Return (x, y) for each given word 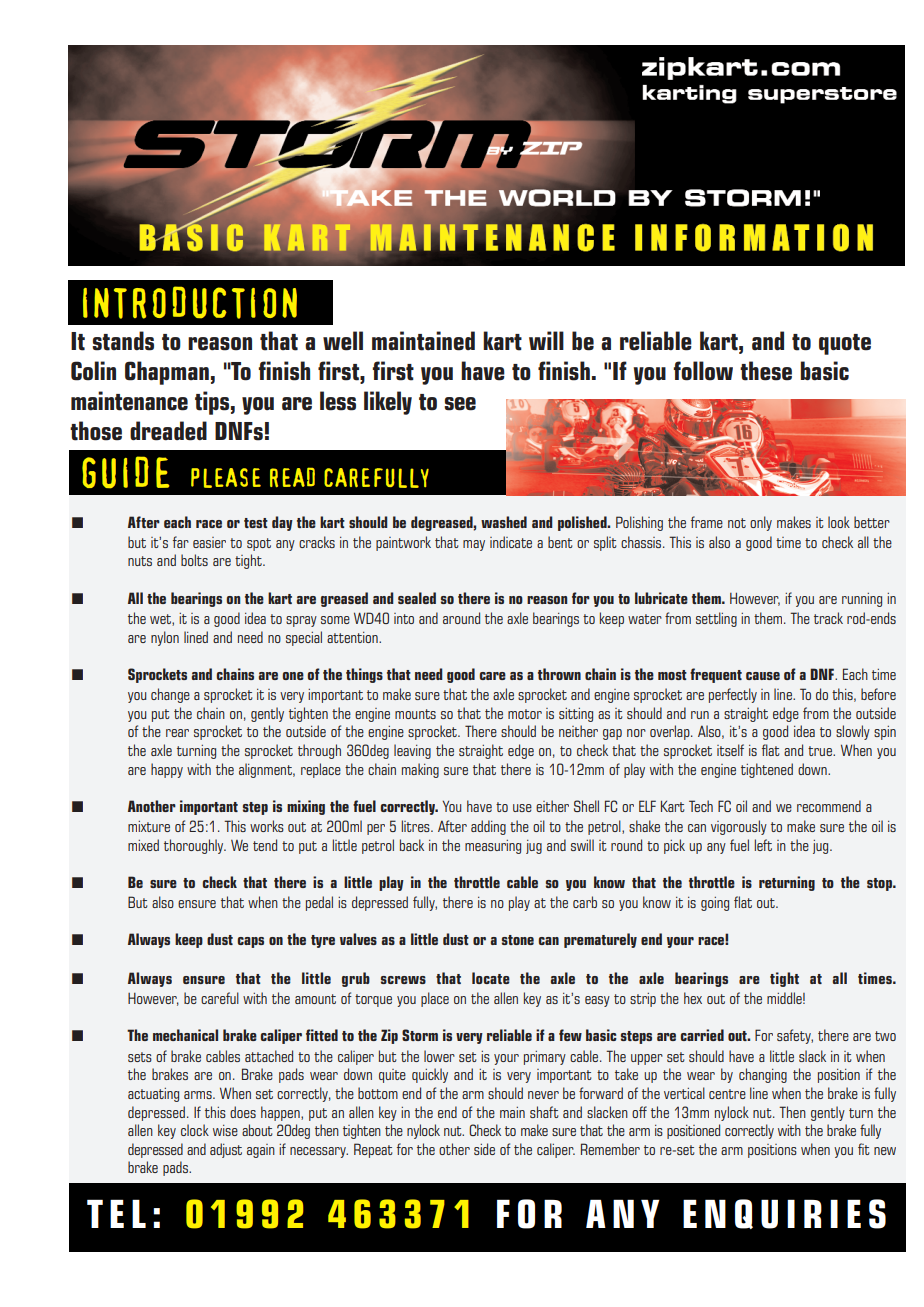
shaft (544, 1112)
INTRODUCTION (190, 302)
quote (845, 344)
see (460, 404)
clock (195, 1130)
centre (727, 1094)
